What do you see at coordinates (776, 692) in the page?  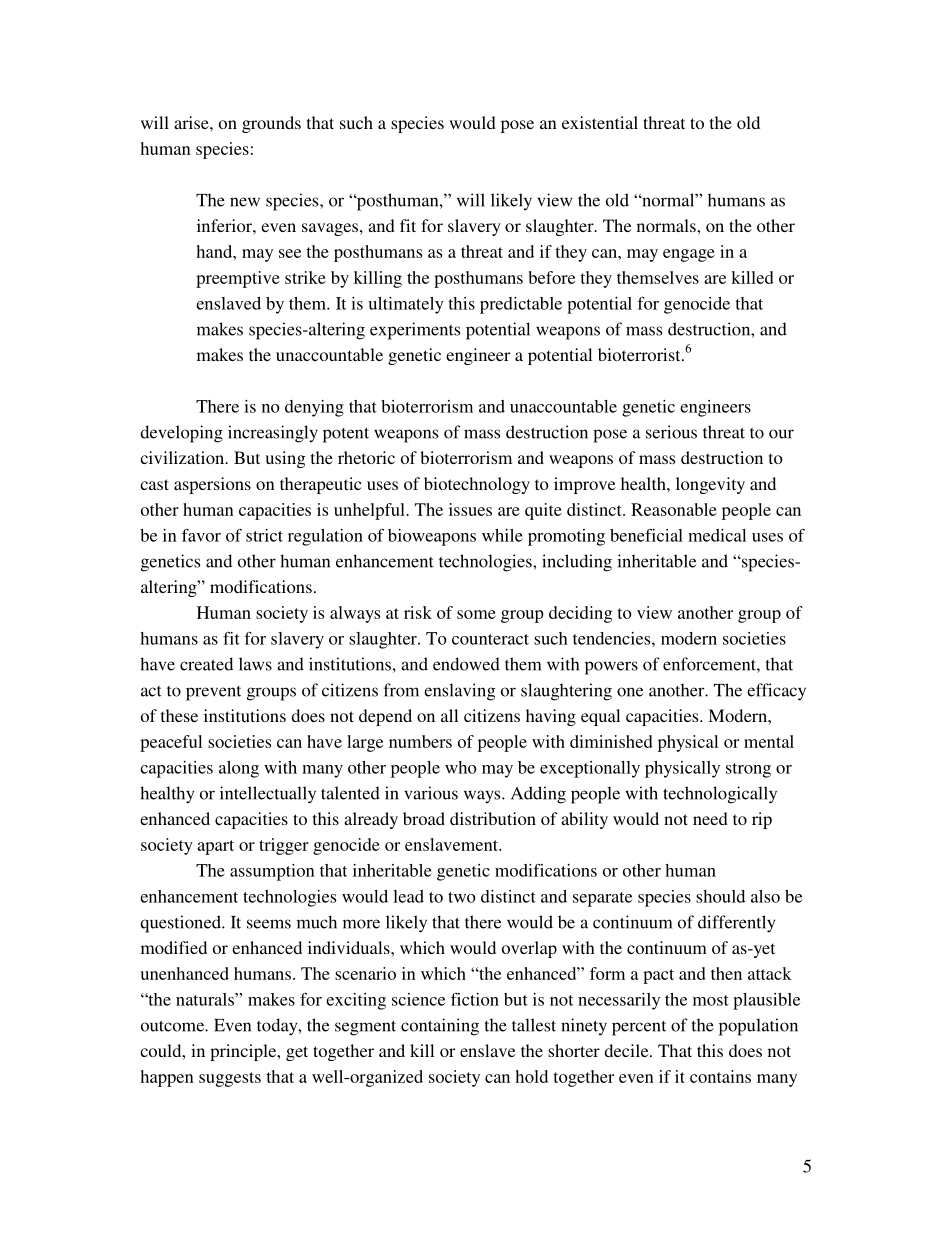 I see `efficacy` at bounding box center [776, 692].
